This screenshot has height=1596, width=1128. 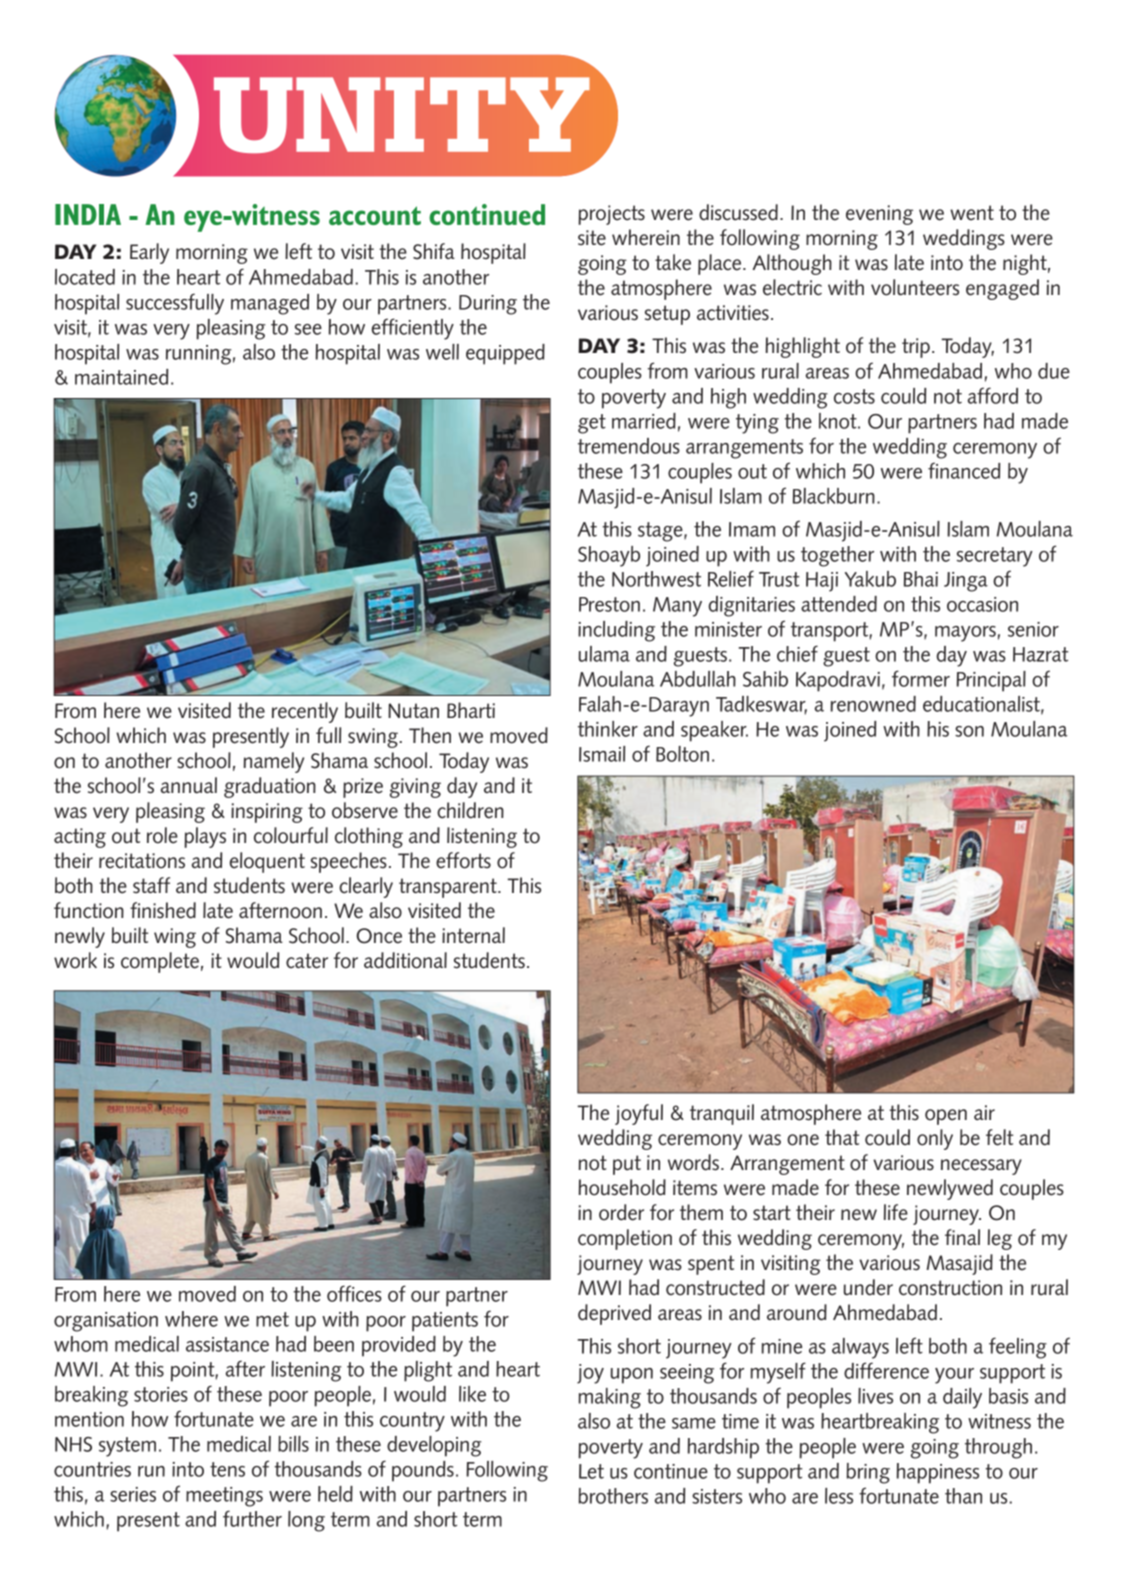 What do you see at coordinates (611, 215) in the screenshot?
I see `projects` at bounding box center [611, 215].
